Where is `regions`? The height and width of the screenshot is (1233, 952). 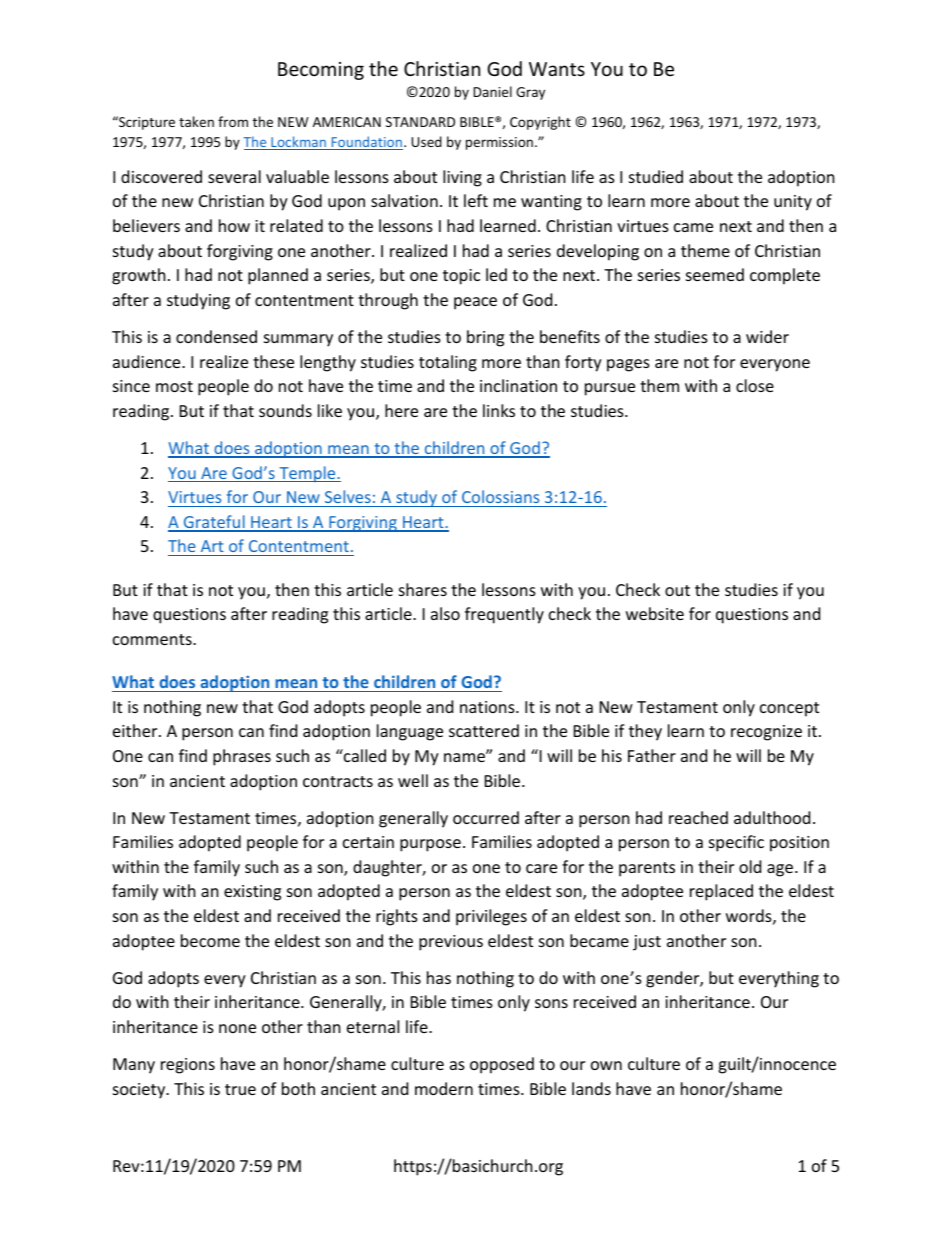 regions is located at coordinates (188, 1066).
